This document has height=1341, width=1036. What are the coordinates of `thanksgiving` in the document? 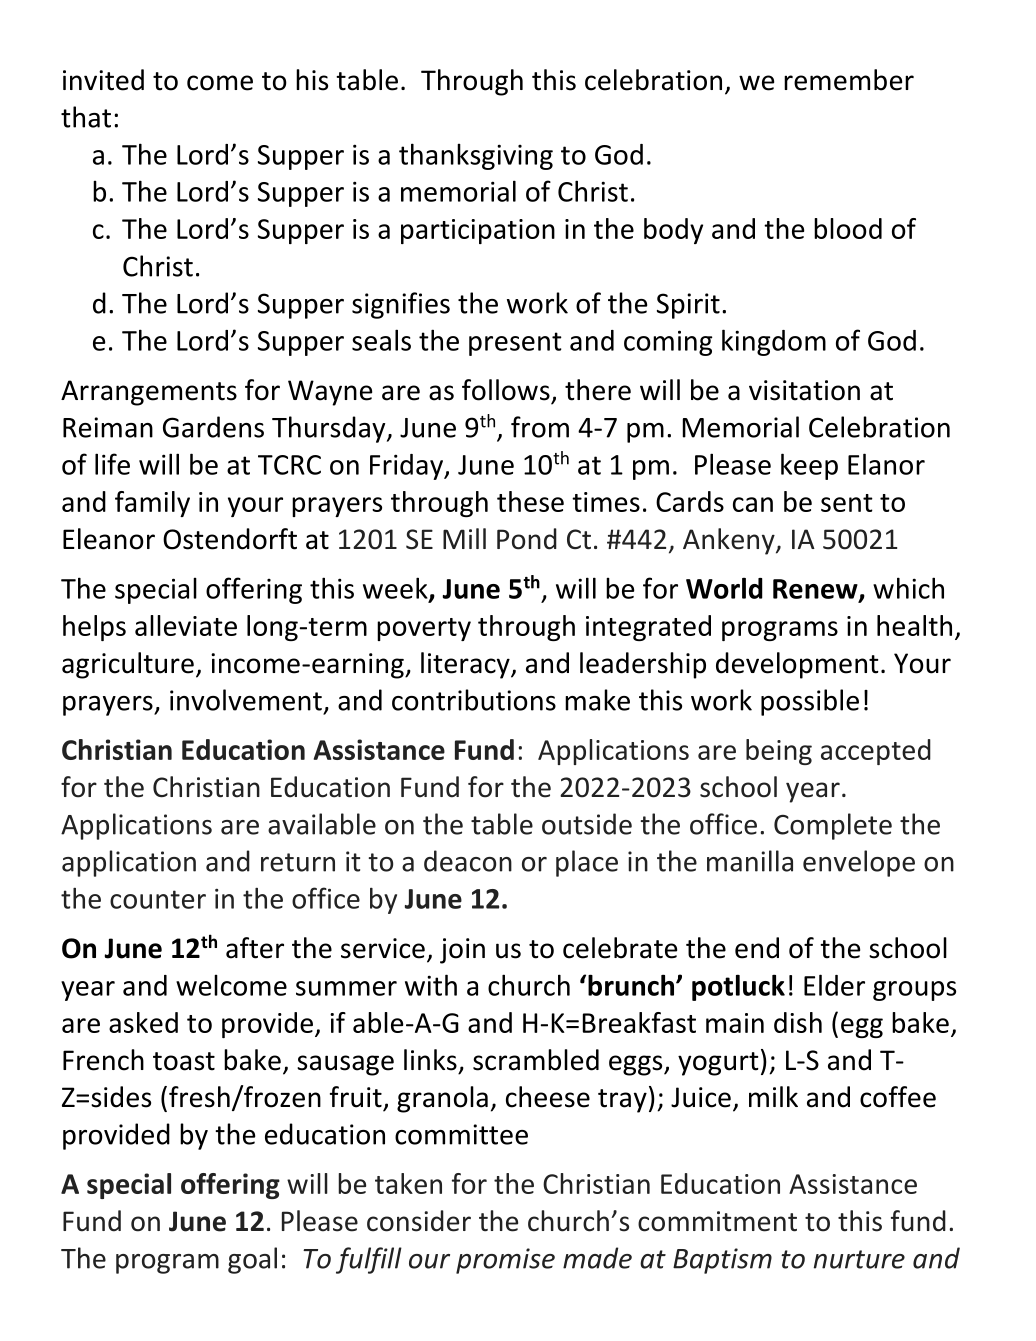 It's located at (476, 156).
